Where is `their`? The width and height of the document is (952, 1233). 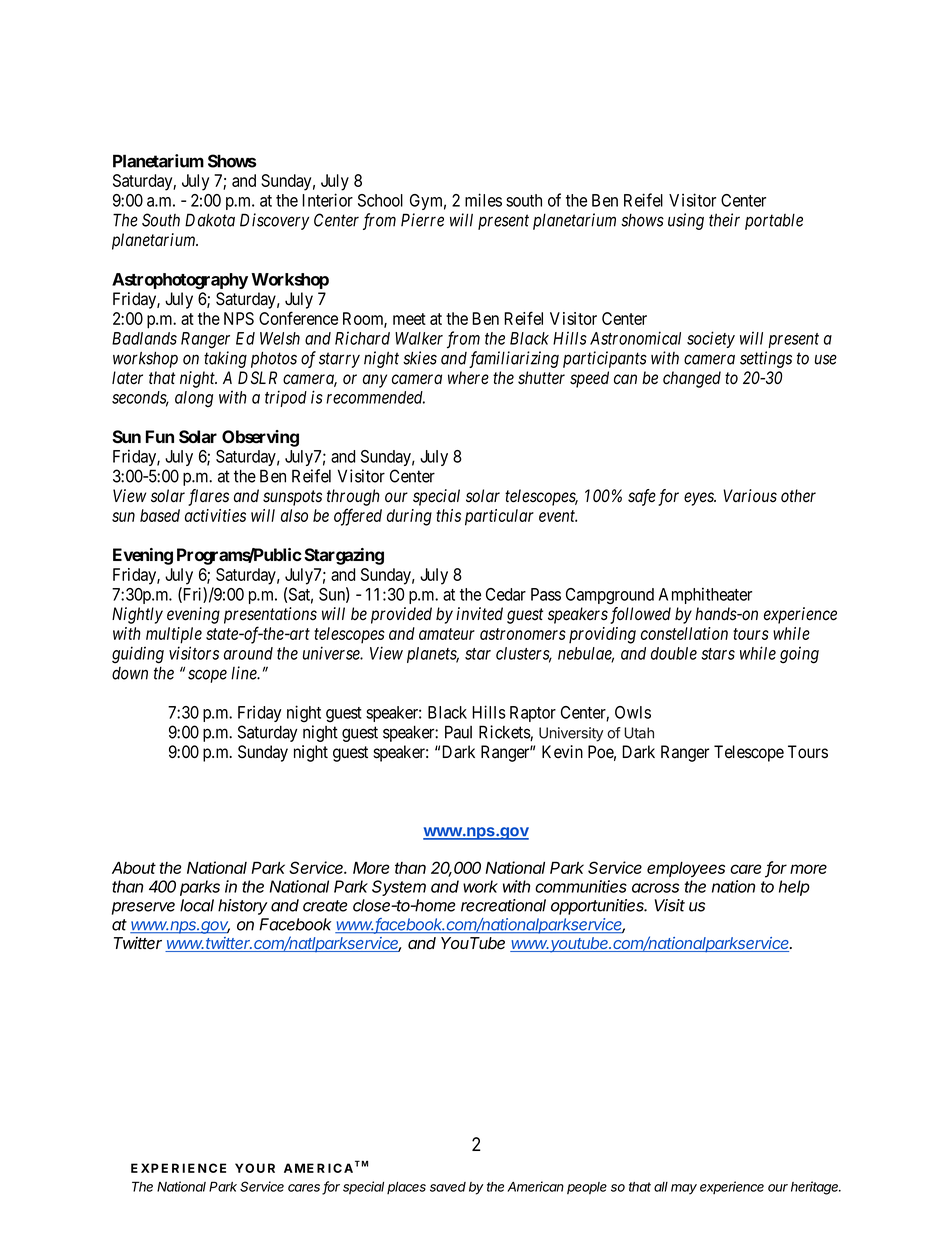 their is located at coordinates (724, 220).
